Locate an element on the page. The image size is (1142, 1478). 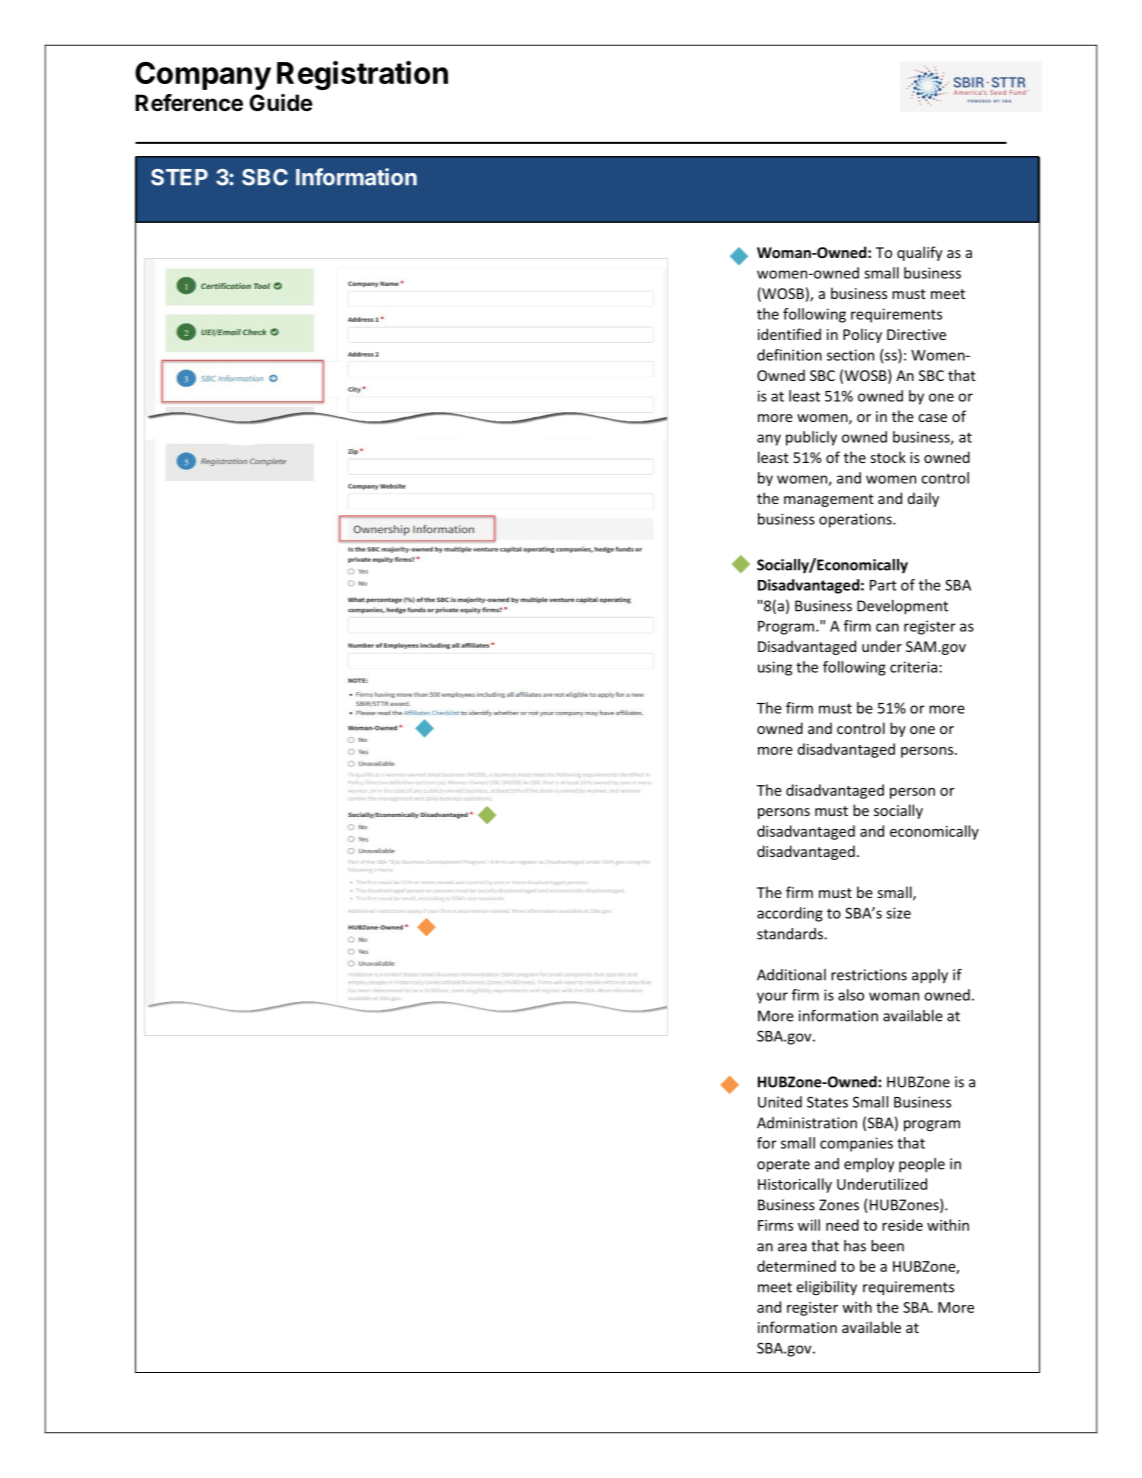
Reference is located at coordinates (189, 103).
